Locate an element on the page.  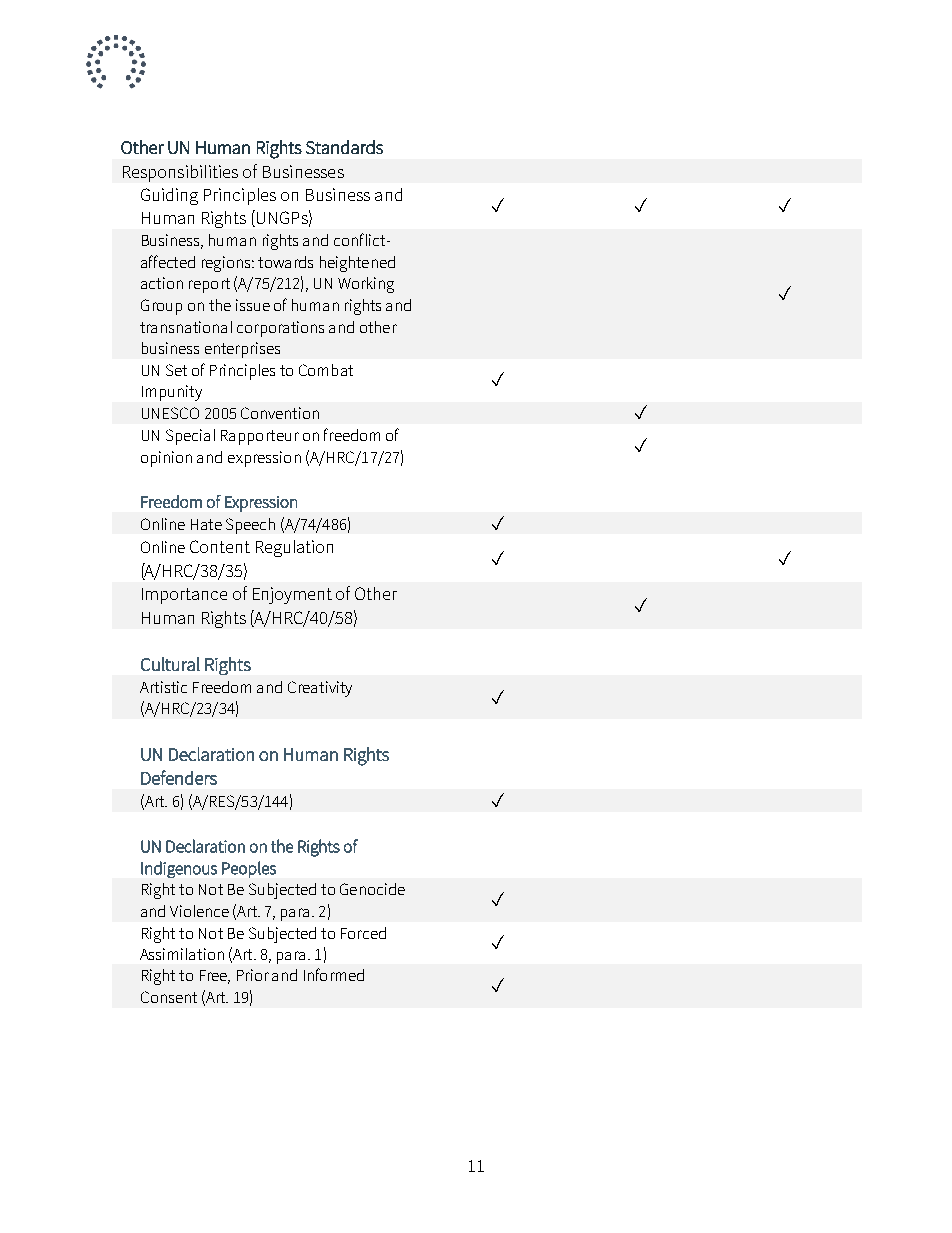
Creativity is located at coordinates (320, 689).
